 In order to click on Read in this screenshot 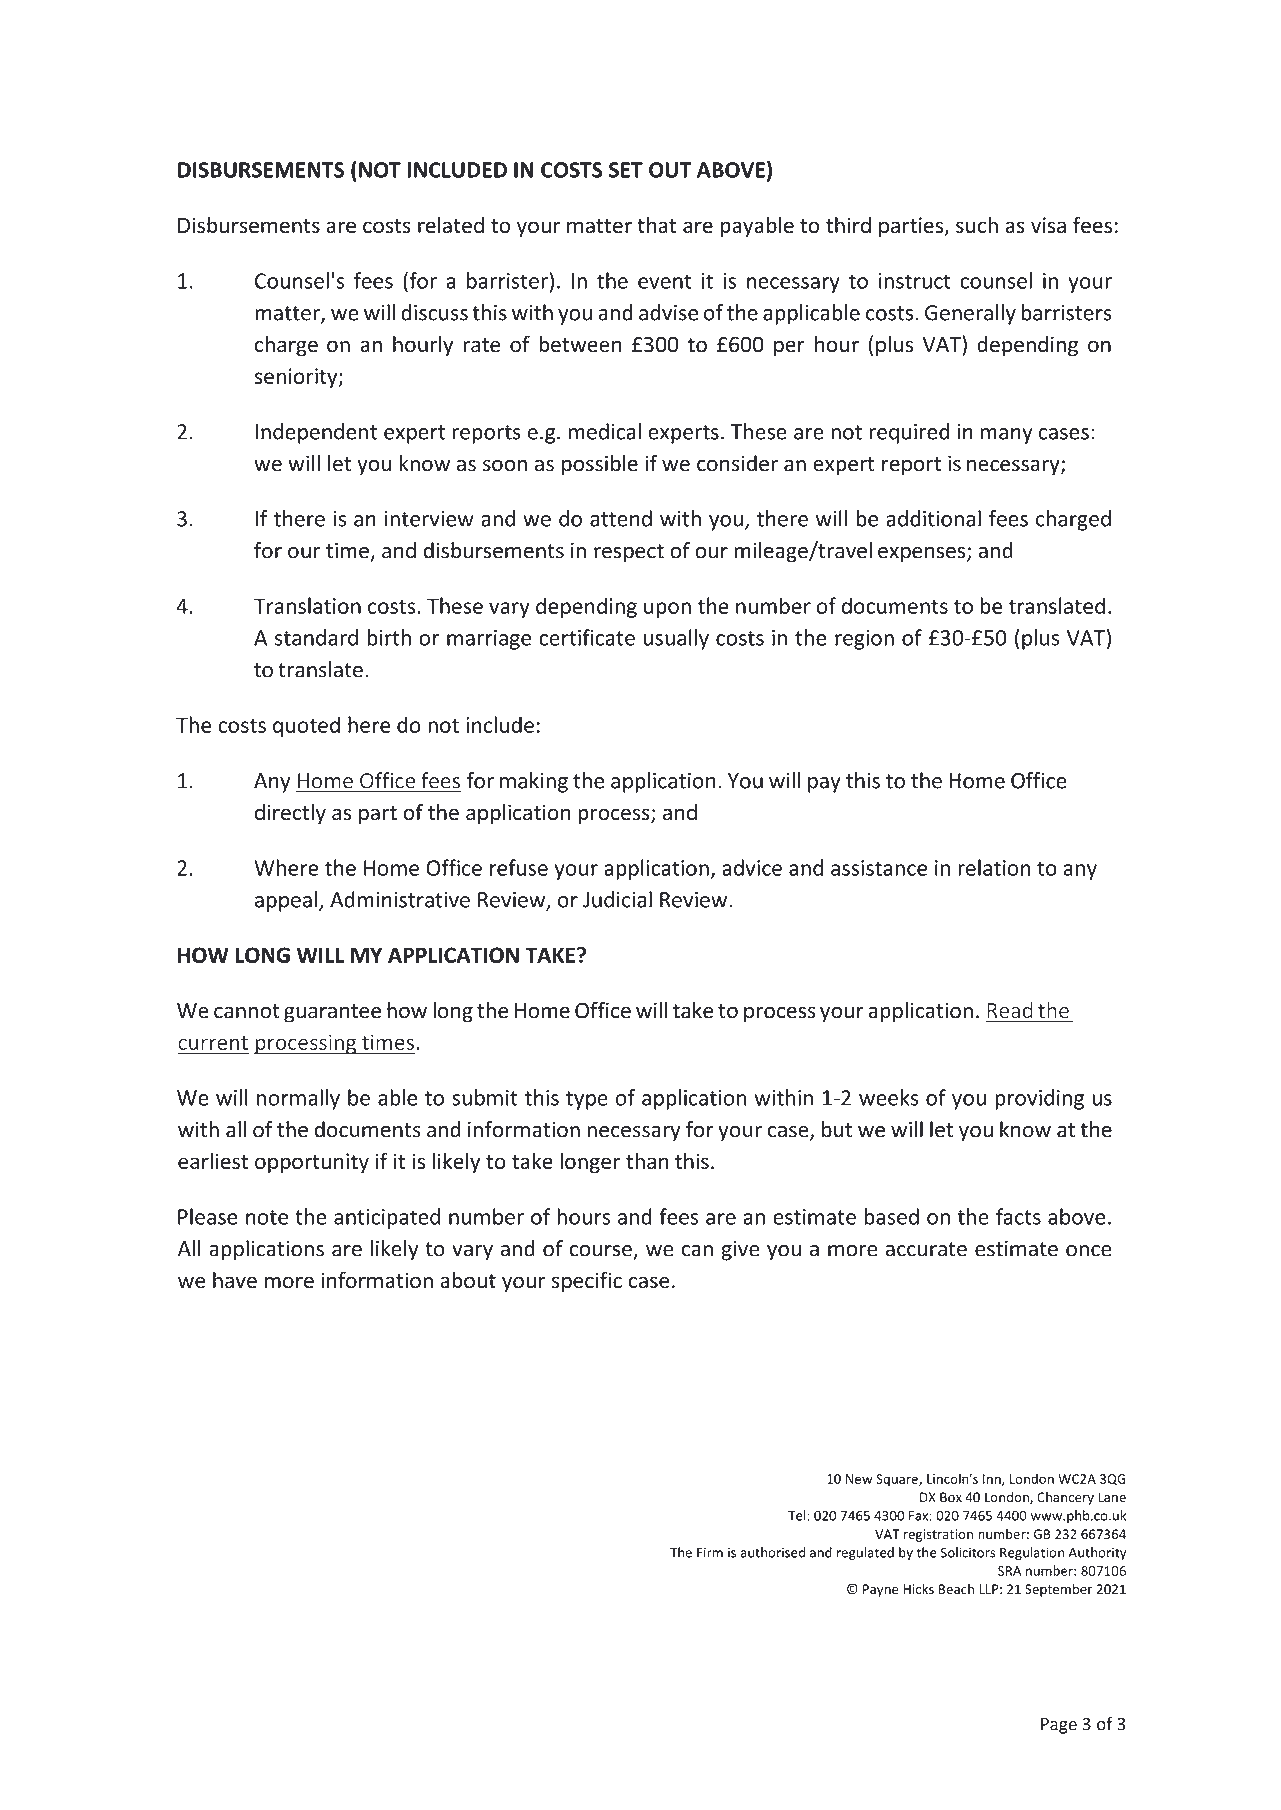, I will do `click(1009, 1011)`.
